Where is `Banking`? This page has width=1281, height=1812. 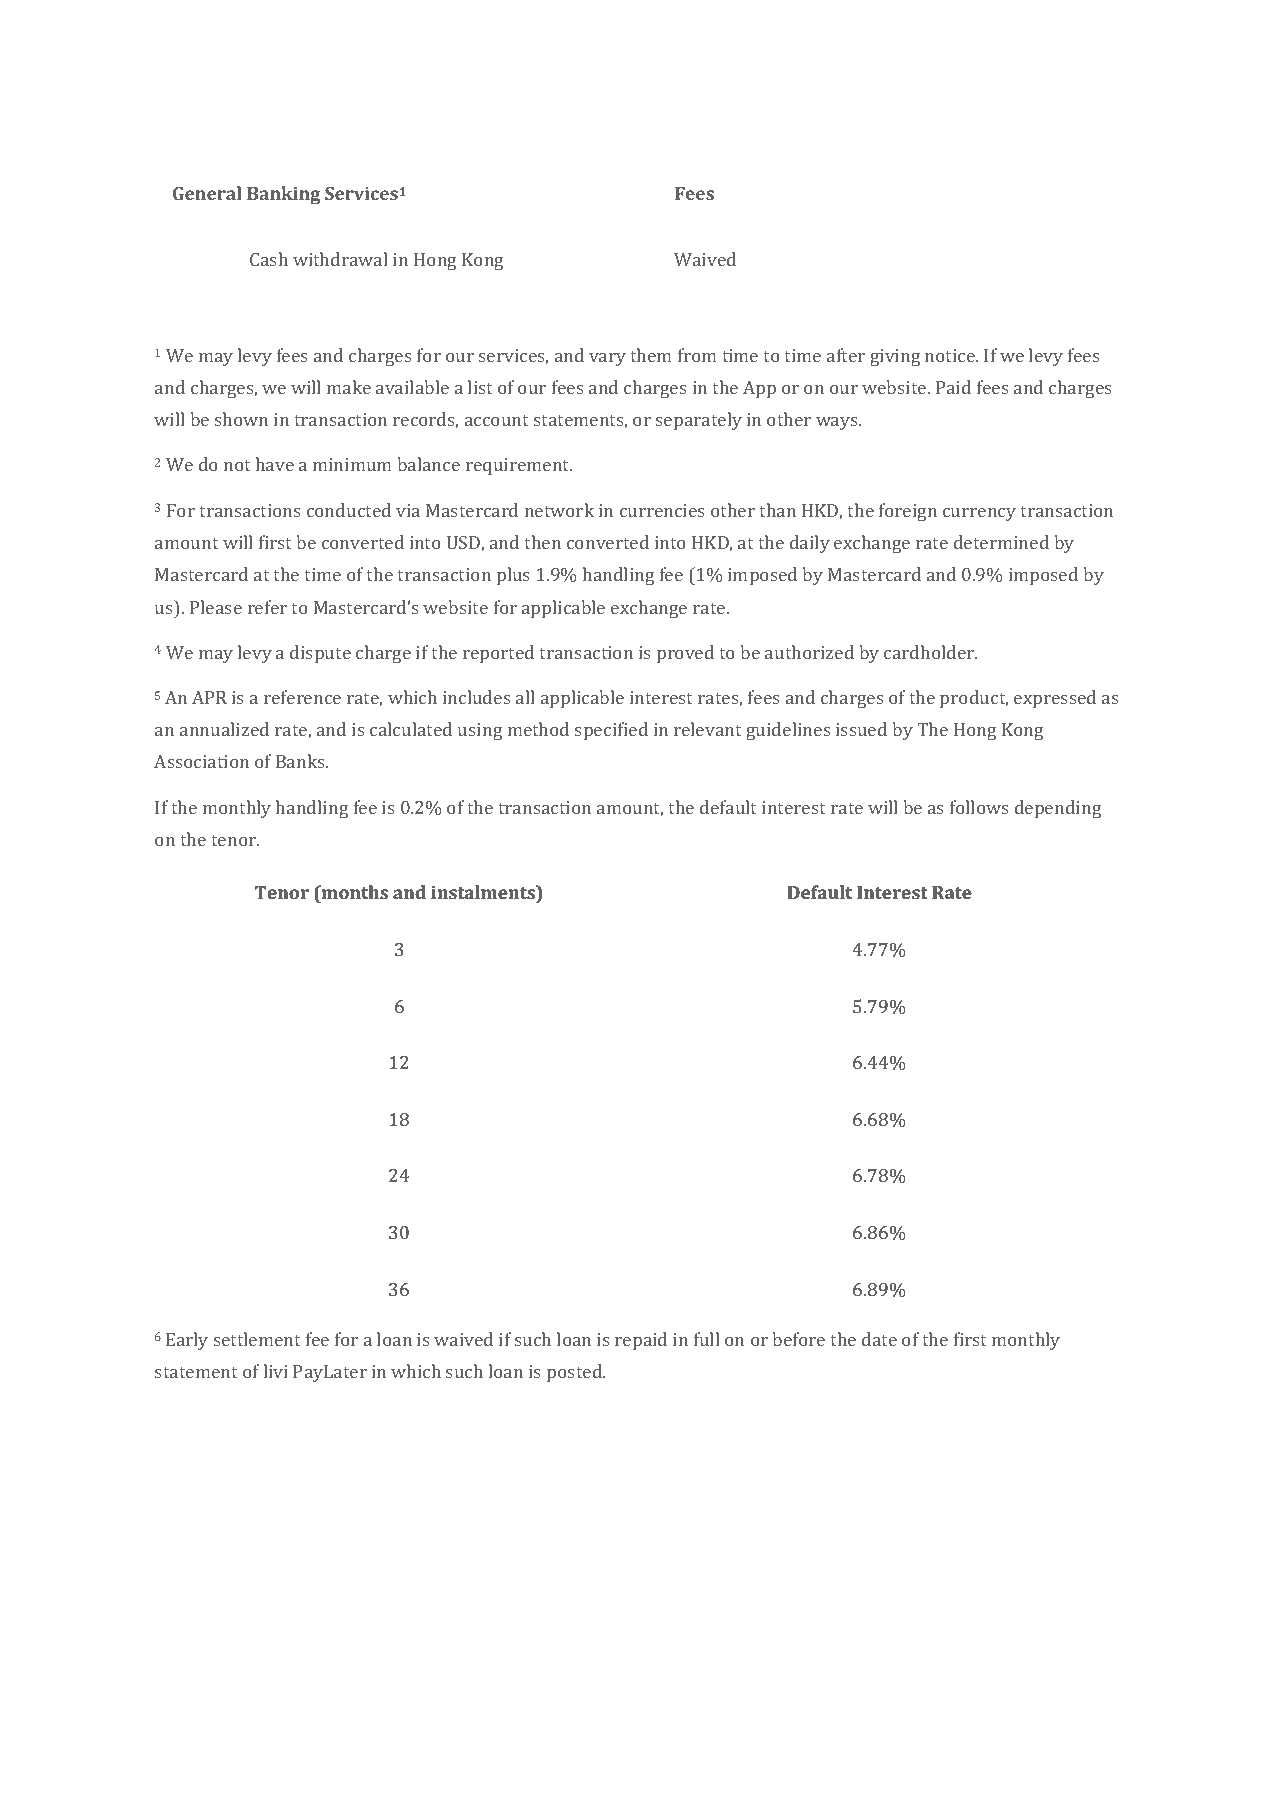
Banking is located at coordinates (283, 195).
